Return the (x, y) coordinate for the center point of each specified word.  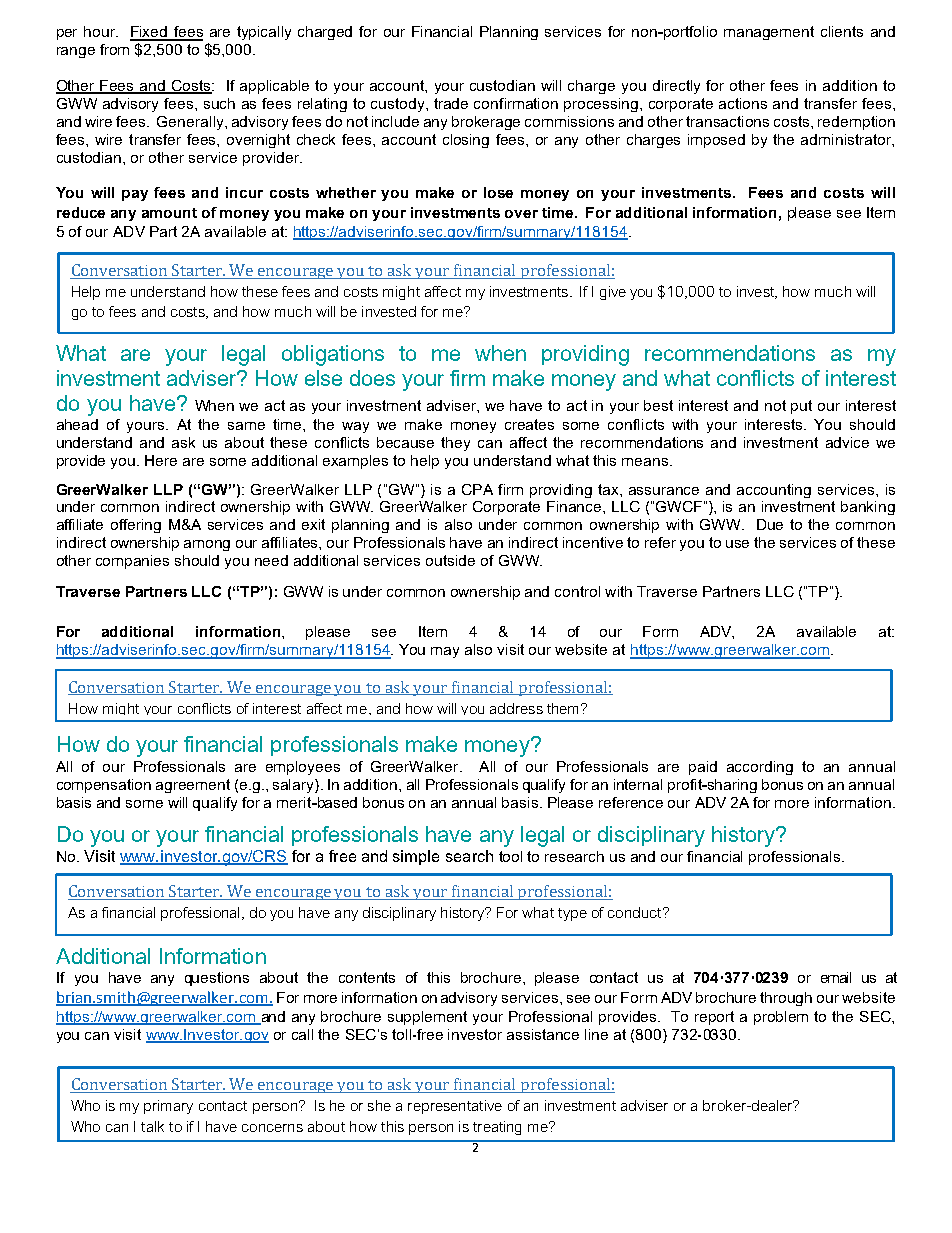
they (455, 444)
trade (451, 103)
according (760, 768)
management (769, 33)
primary (168, 1107)
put (801, 407)
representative (455, 1107)
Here (161, 460)
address (516, 708)
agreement (193, 786)
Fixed (150, 33)
